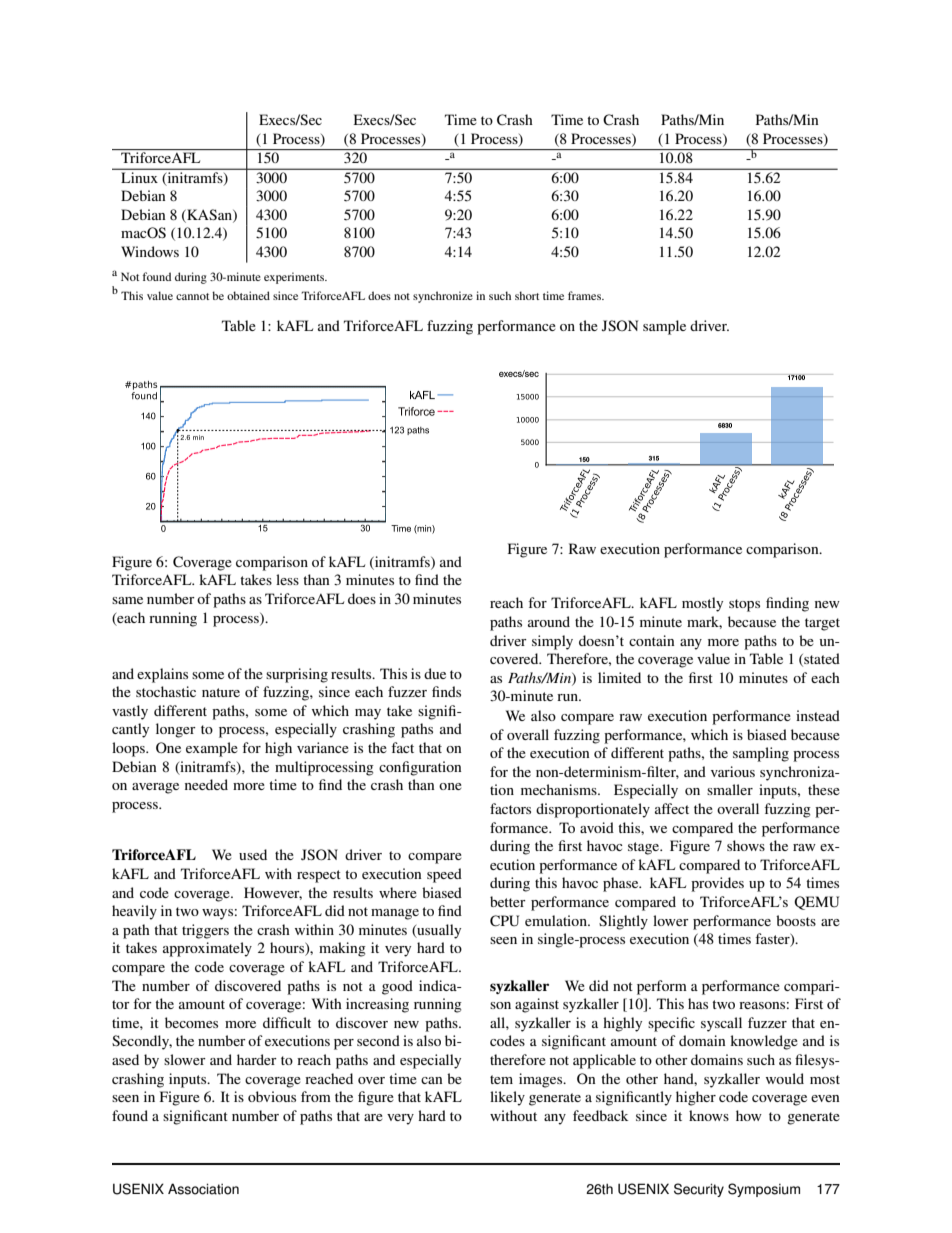  I want to click on Linux, so click(139, 177).
